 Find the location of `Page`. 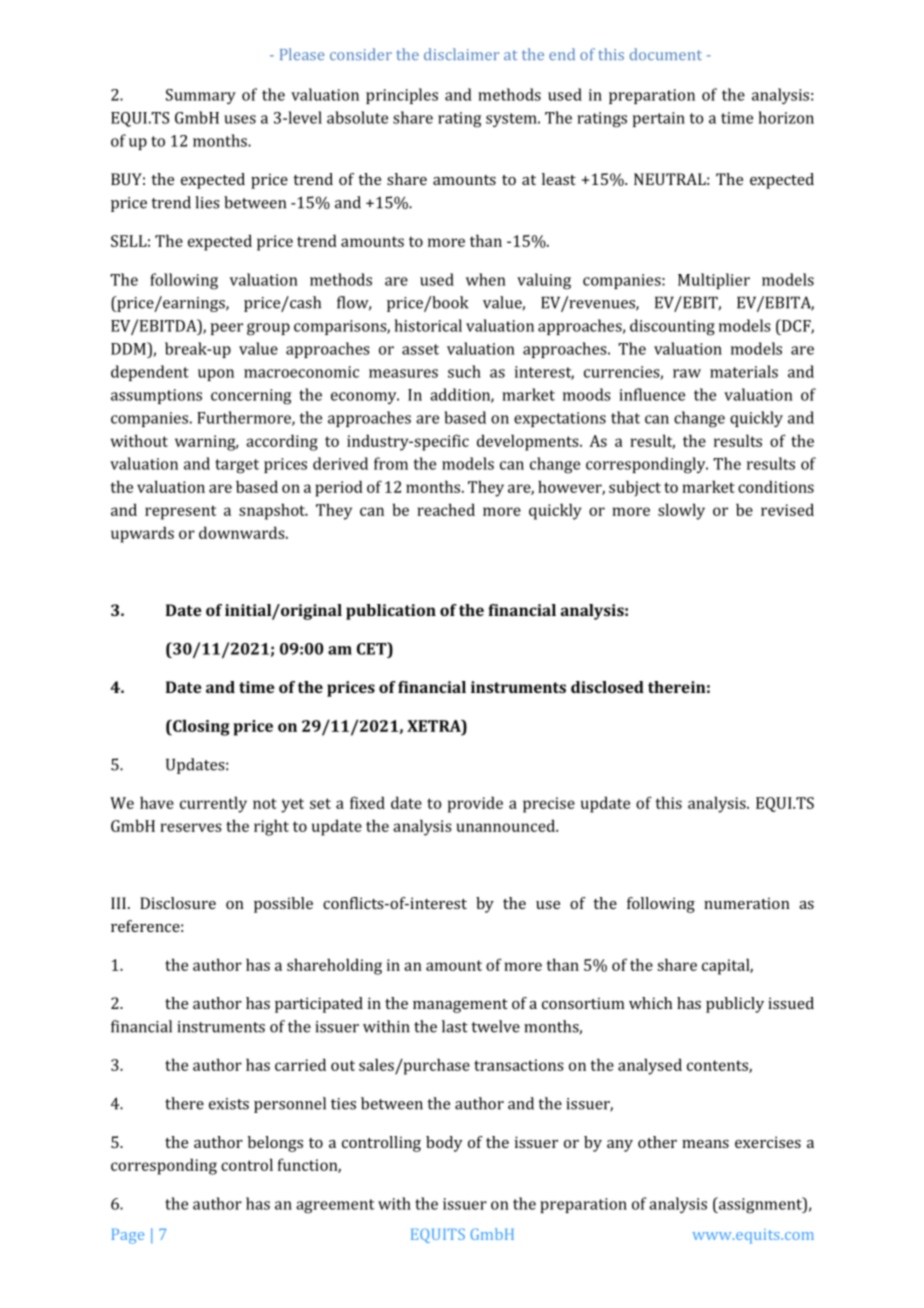

Page is located at coordinates (128, 1236).
